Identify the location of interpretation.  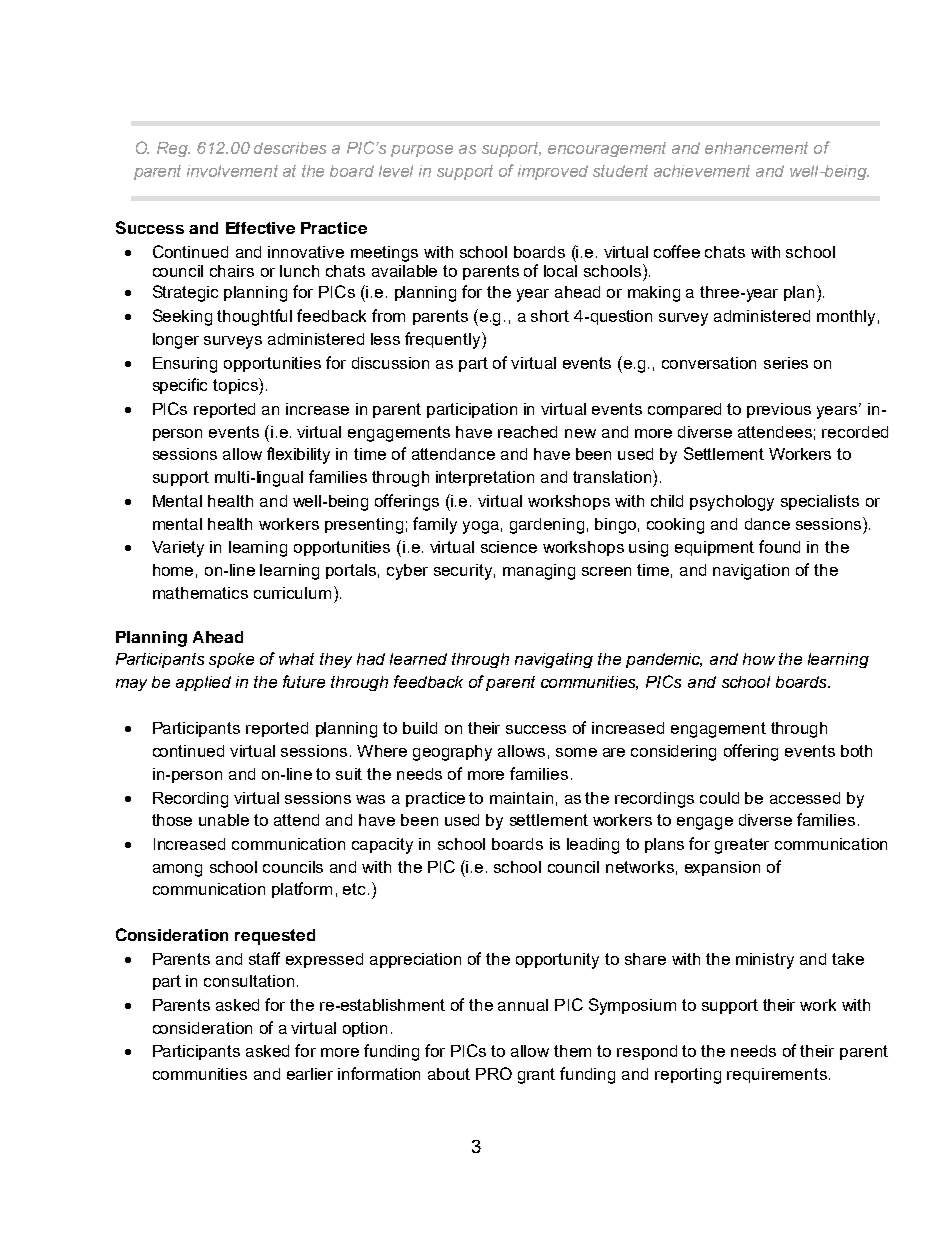
(485, 478).
